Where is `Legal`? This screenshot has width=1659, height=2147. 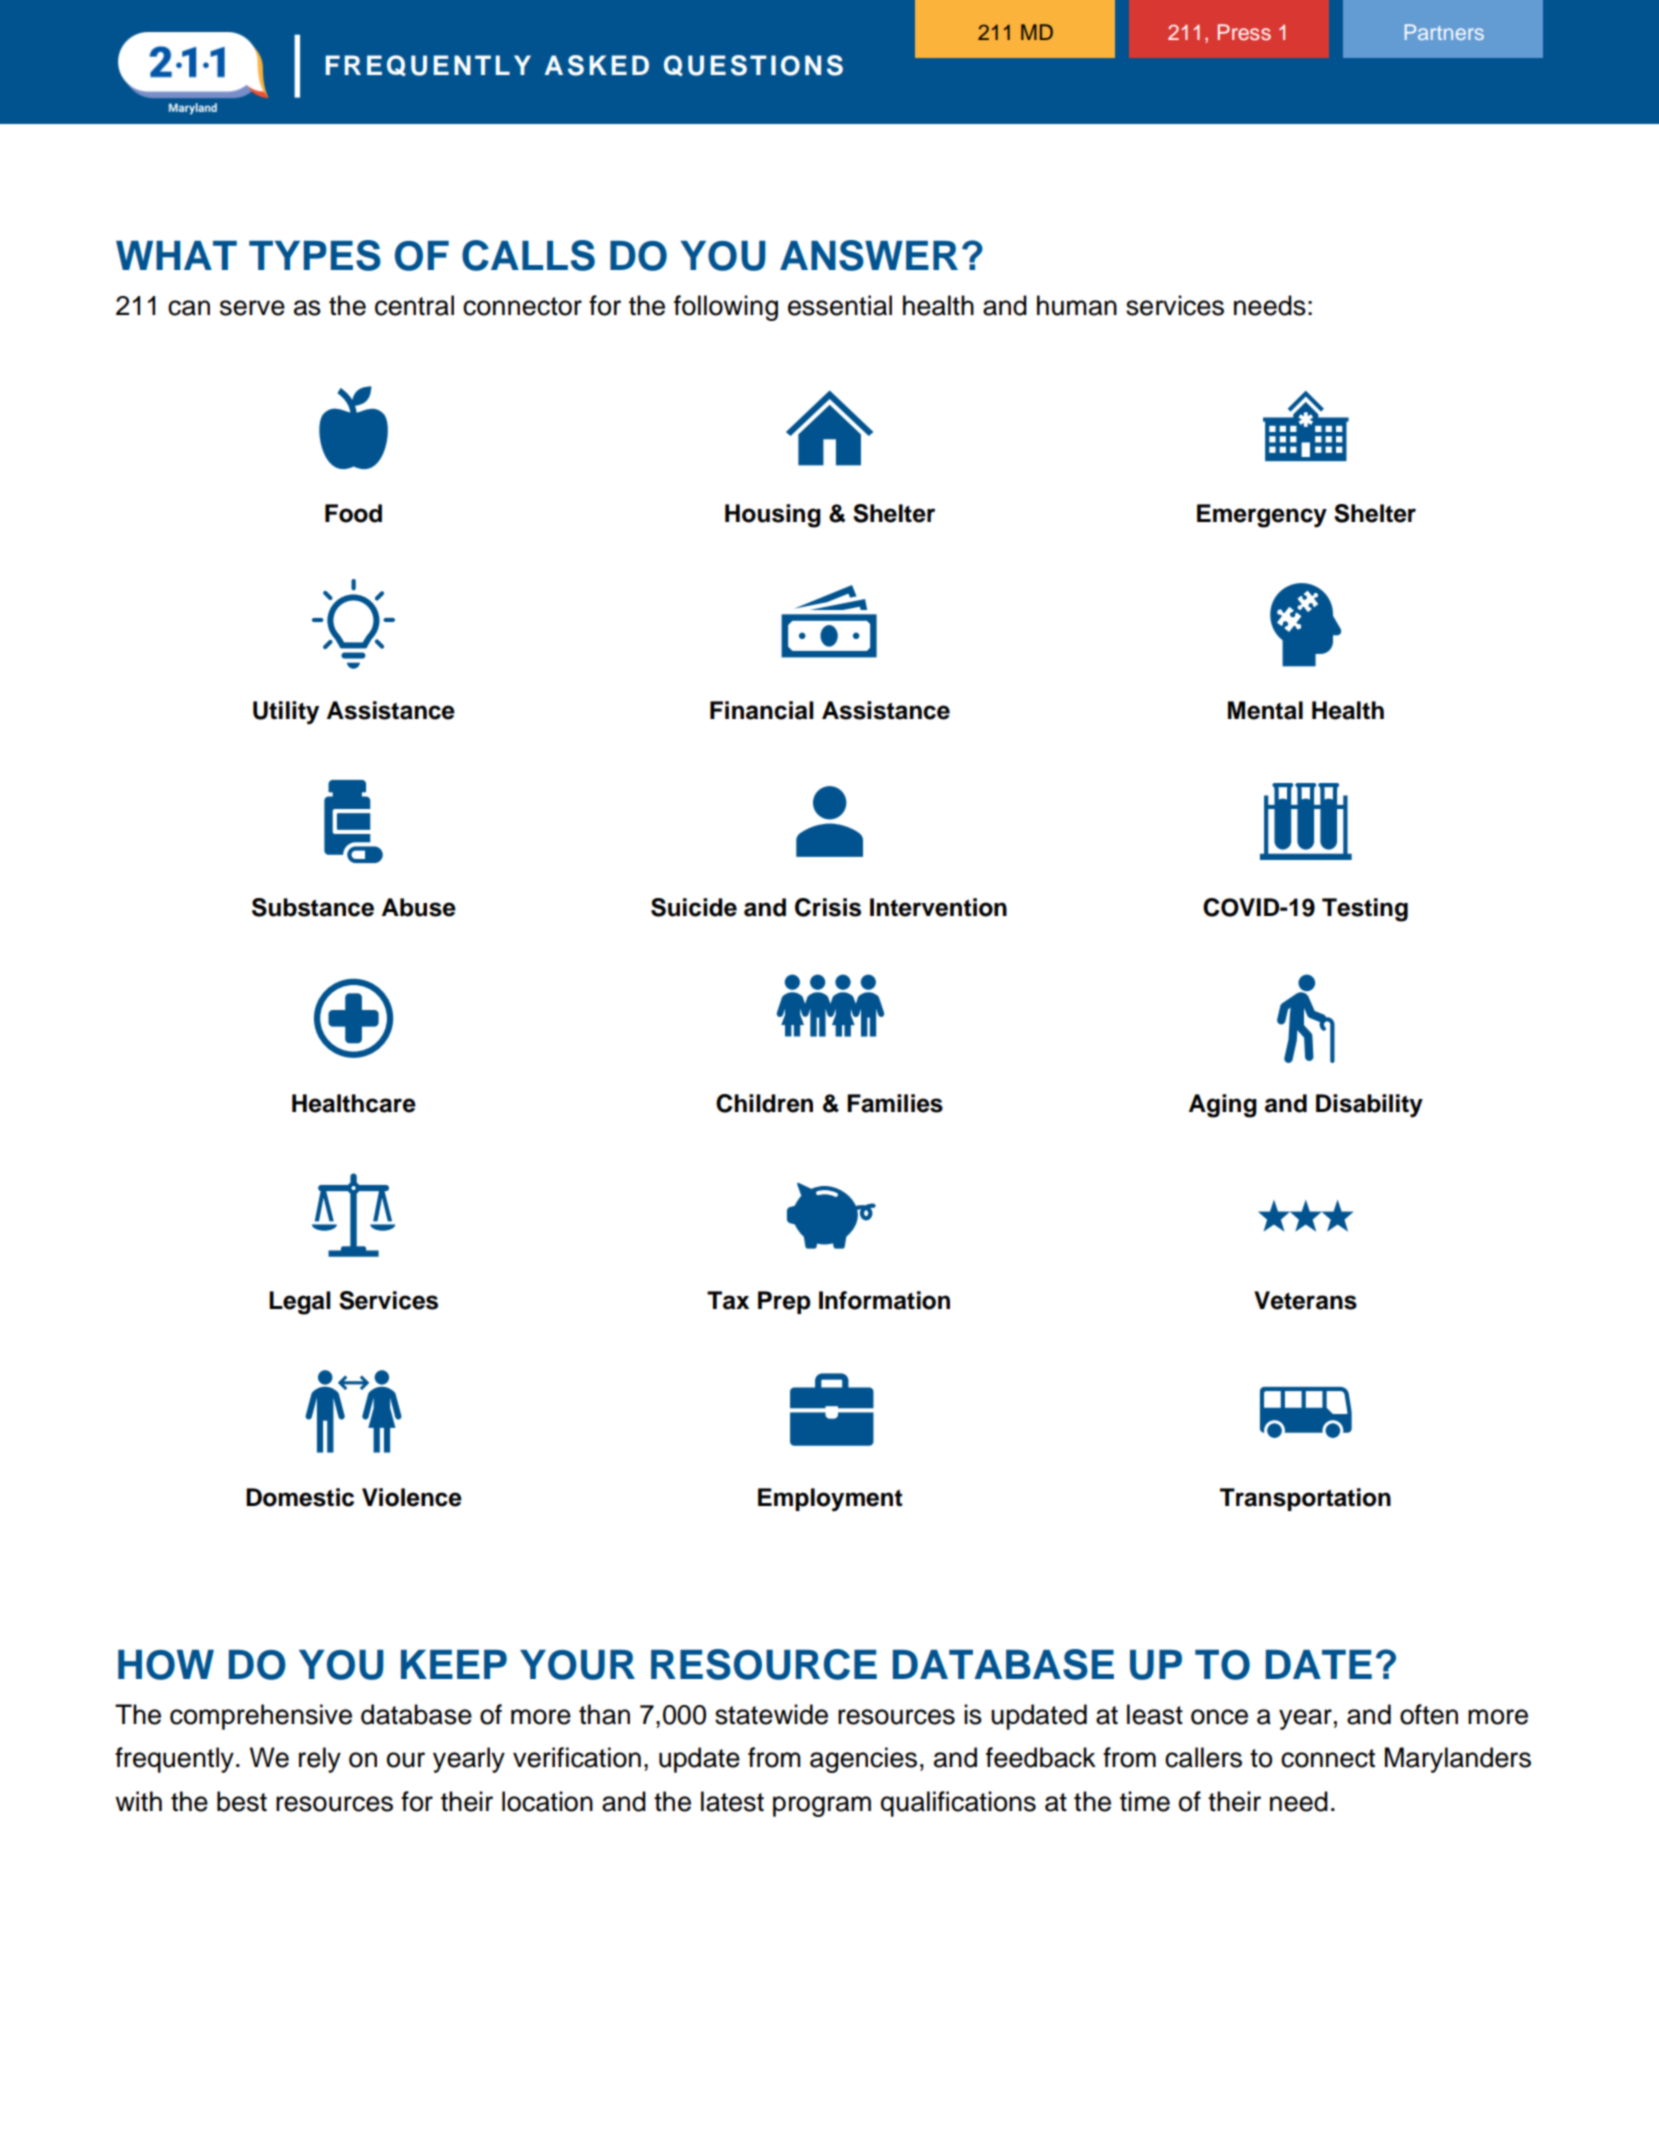
Legal is located at coordinates (300, 1303).
